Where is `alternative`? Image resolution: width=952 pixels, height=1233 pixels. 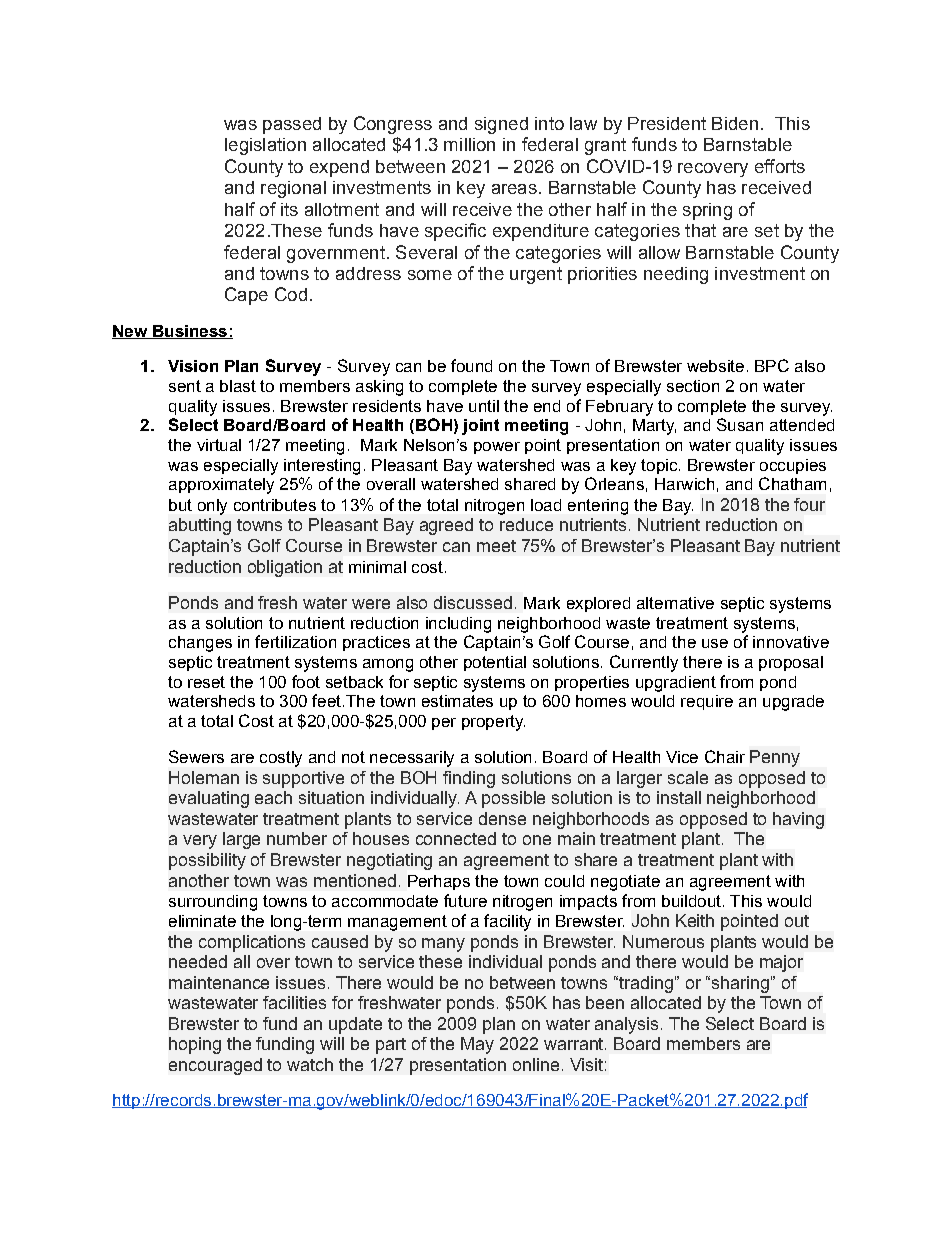
alternative is located at coordinates (675, 603).
